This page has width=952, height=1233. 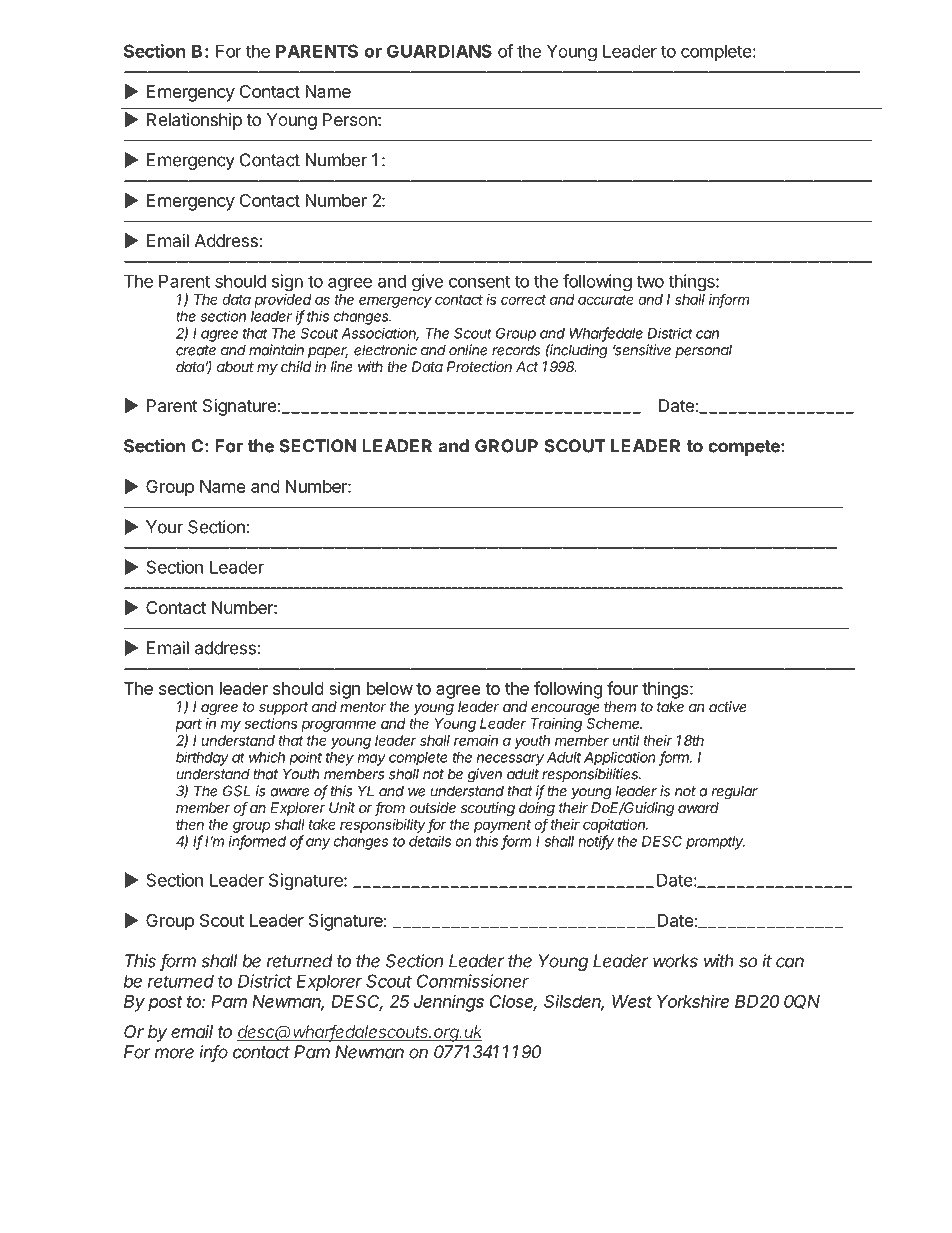 What do you see at coordinates (727, 706) in the page?
I see `active` at bounding box center [727, 706].
